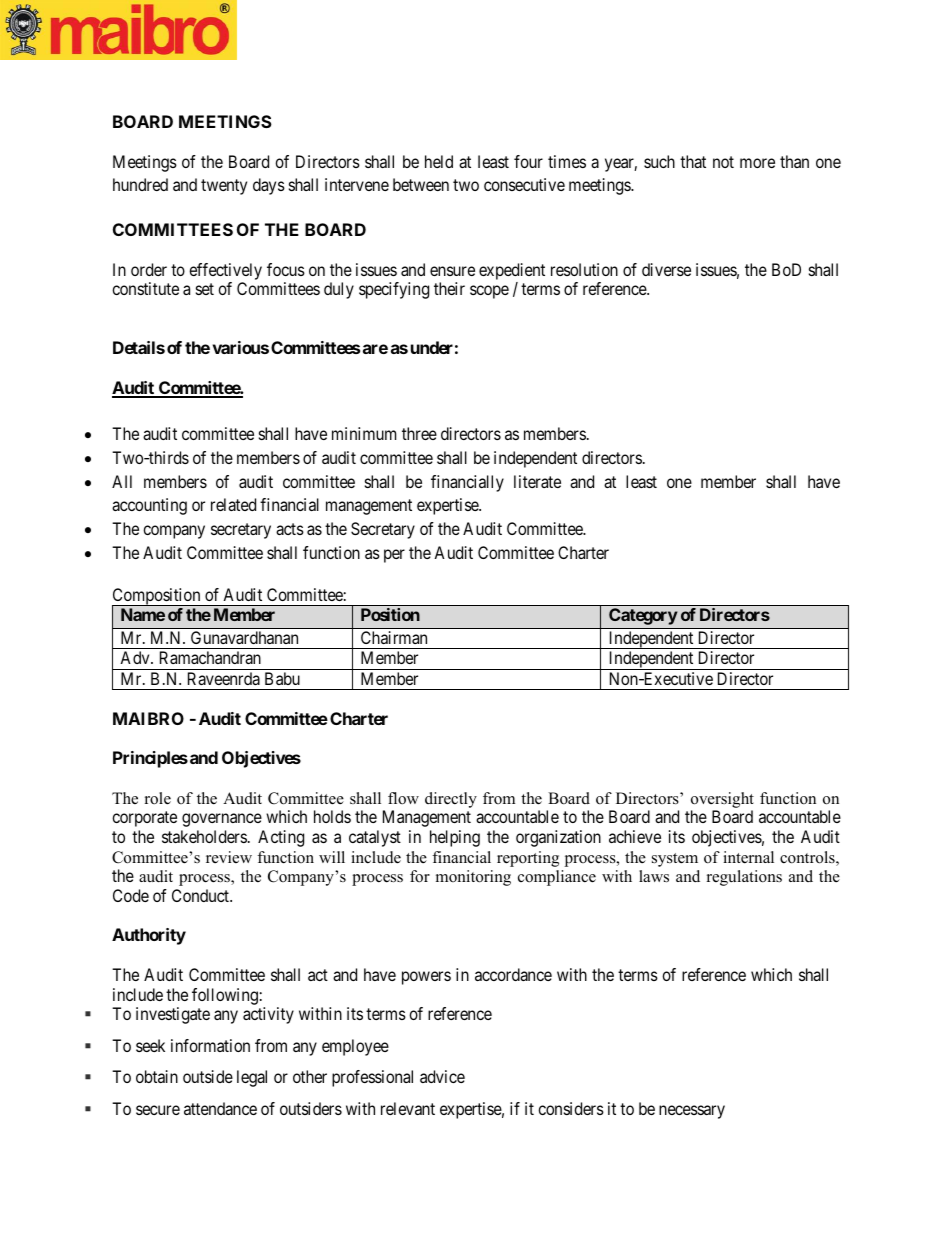 This image has height=1233, width=952. I want to click on acts, so click(290, 529).
